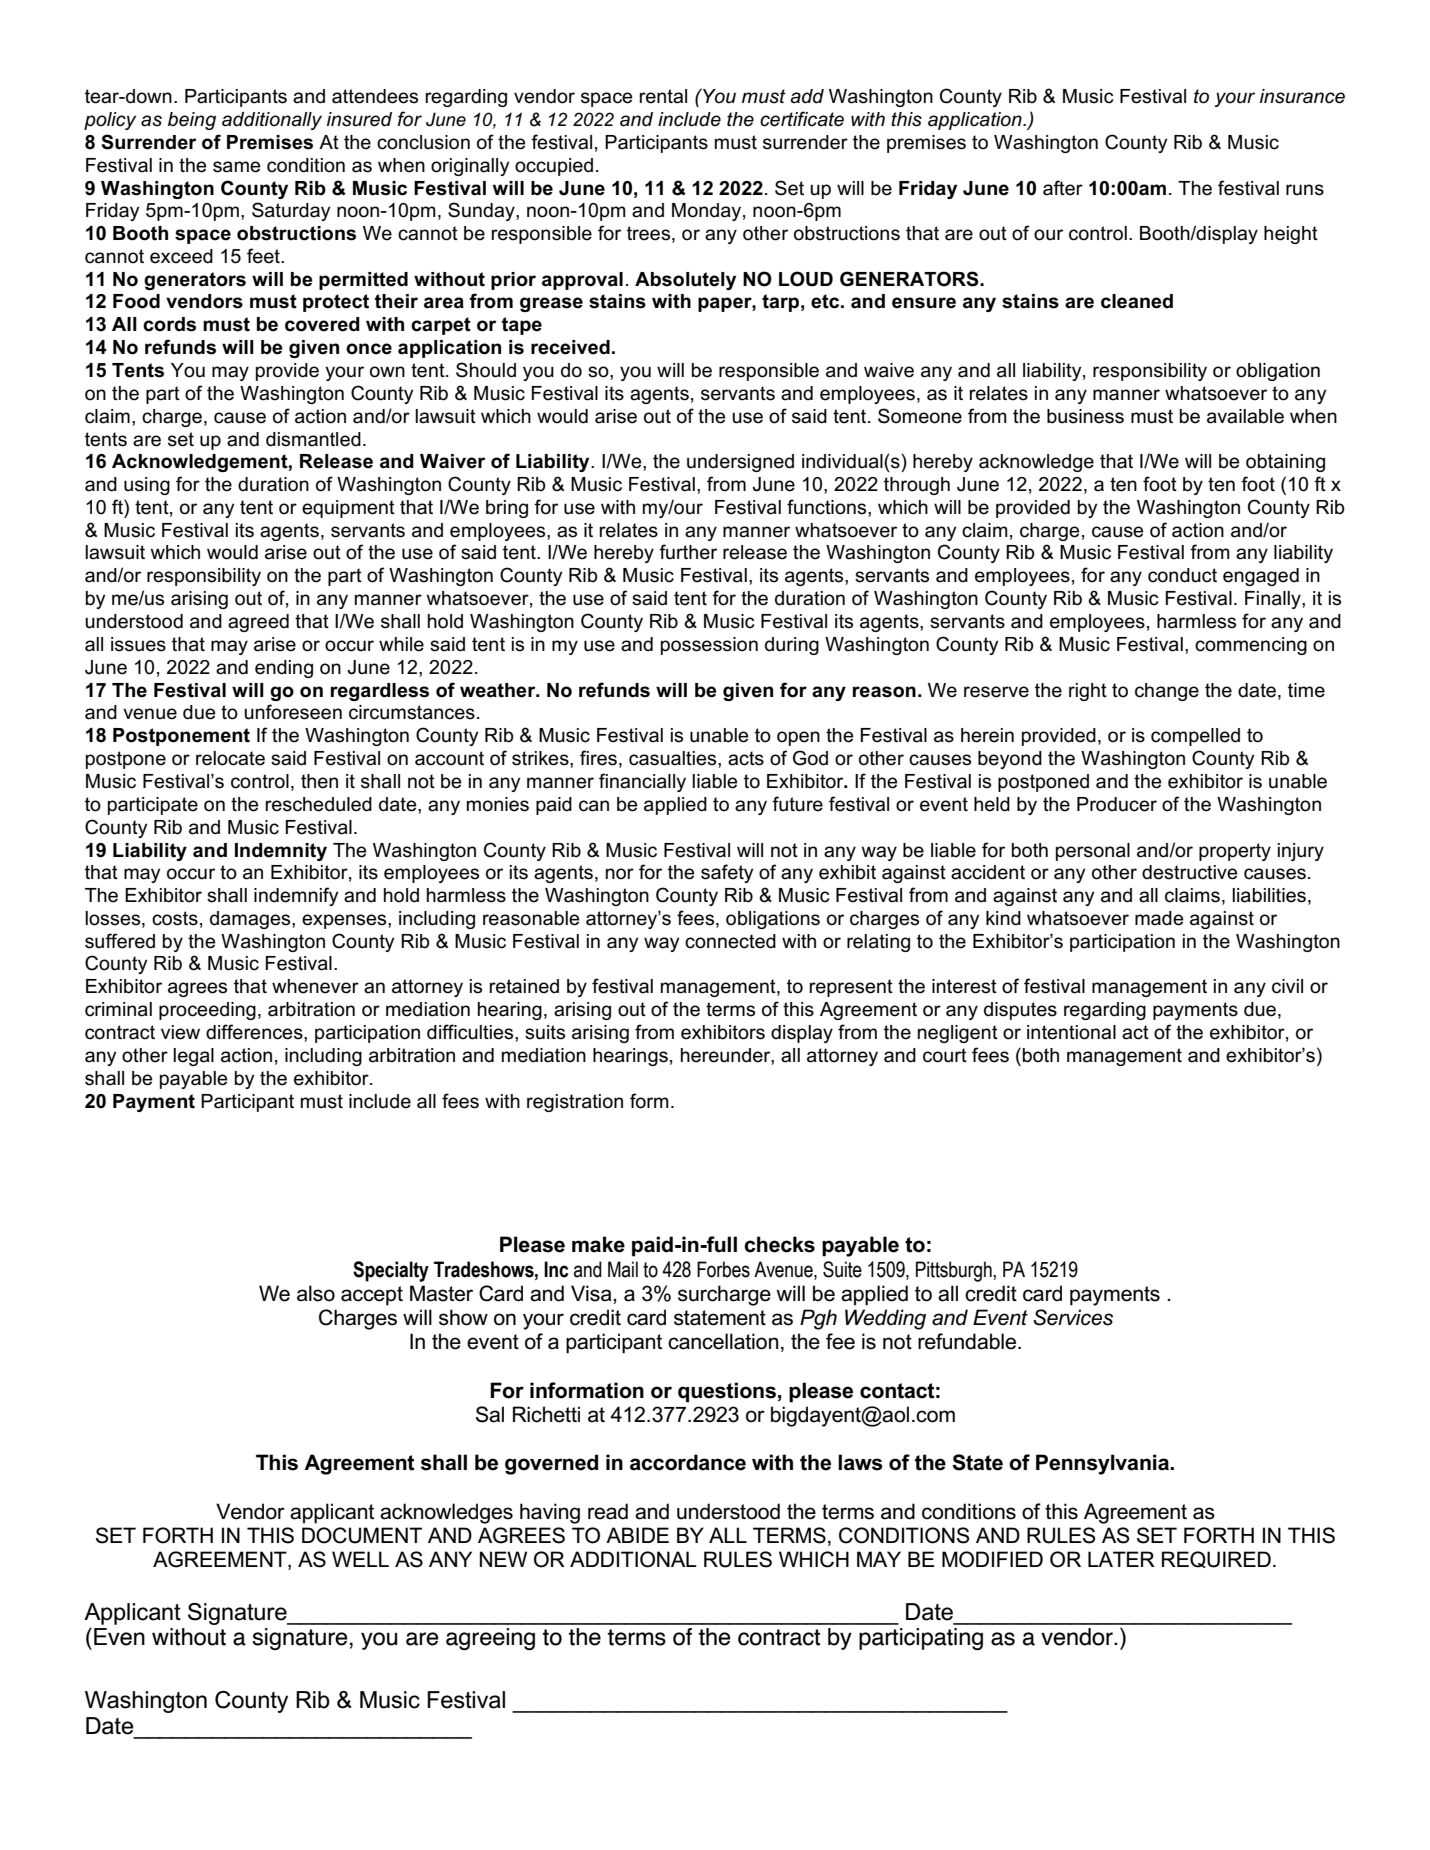 The image size is (1430, 1850). I want to click on destructive, so click(1189, 872).
